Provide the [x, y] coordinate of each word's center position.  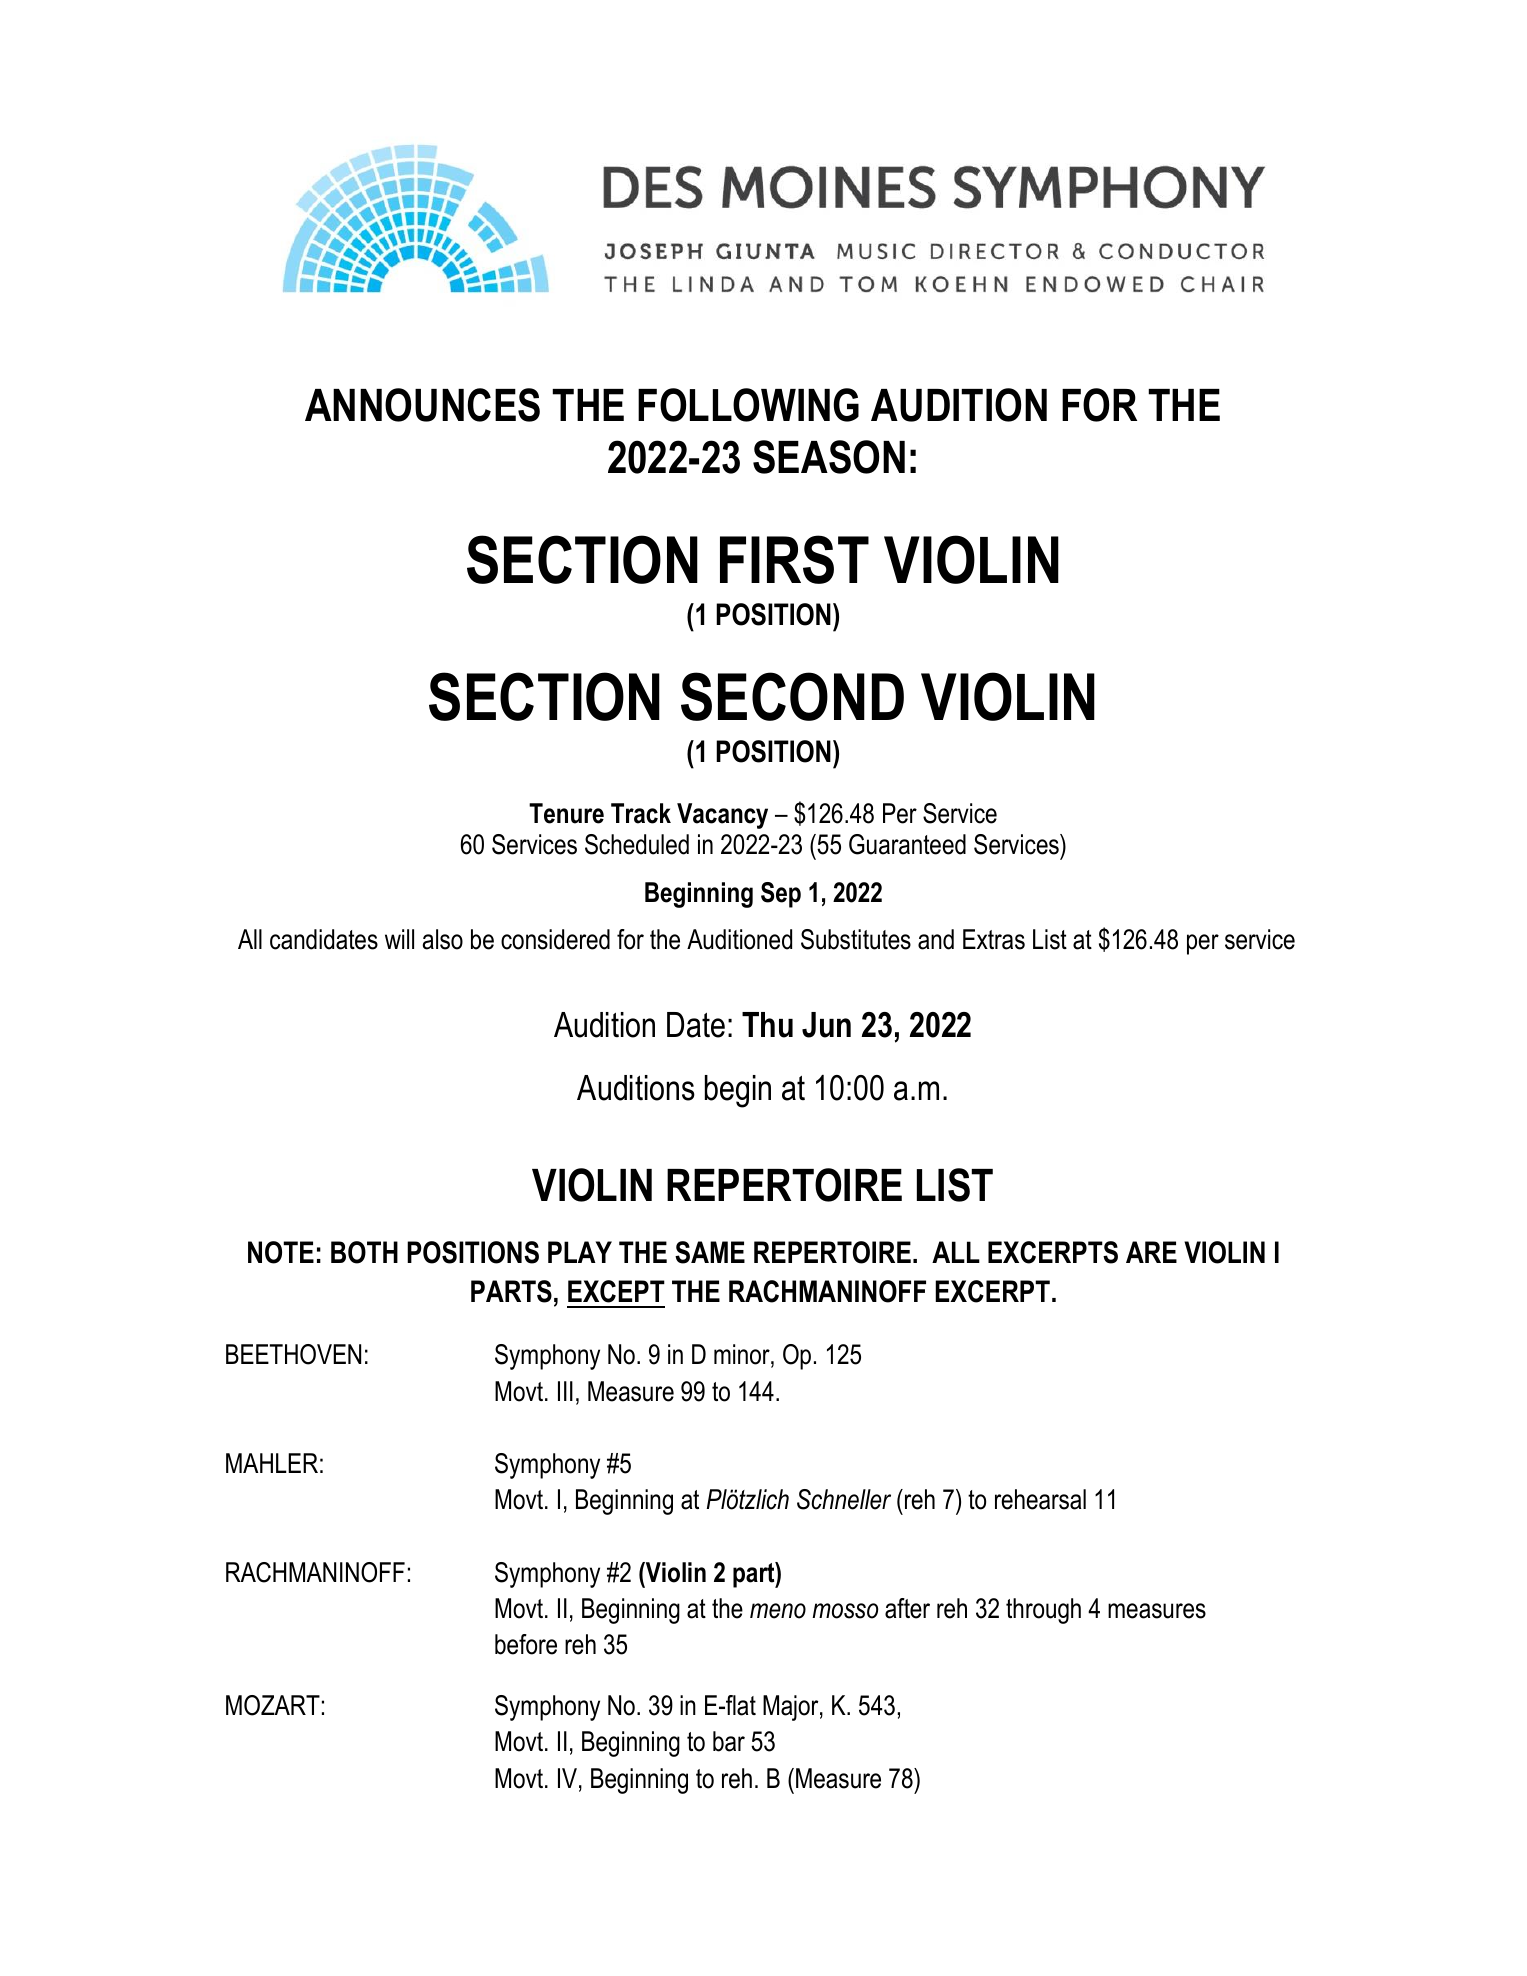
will [399, 939]
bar [729, 1741]
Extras [994, 939]
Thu [767, 1025]
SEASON [829, 457]
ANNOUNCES [422, 405]
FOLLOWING [748, 405]
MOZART [273, 1705]
